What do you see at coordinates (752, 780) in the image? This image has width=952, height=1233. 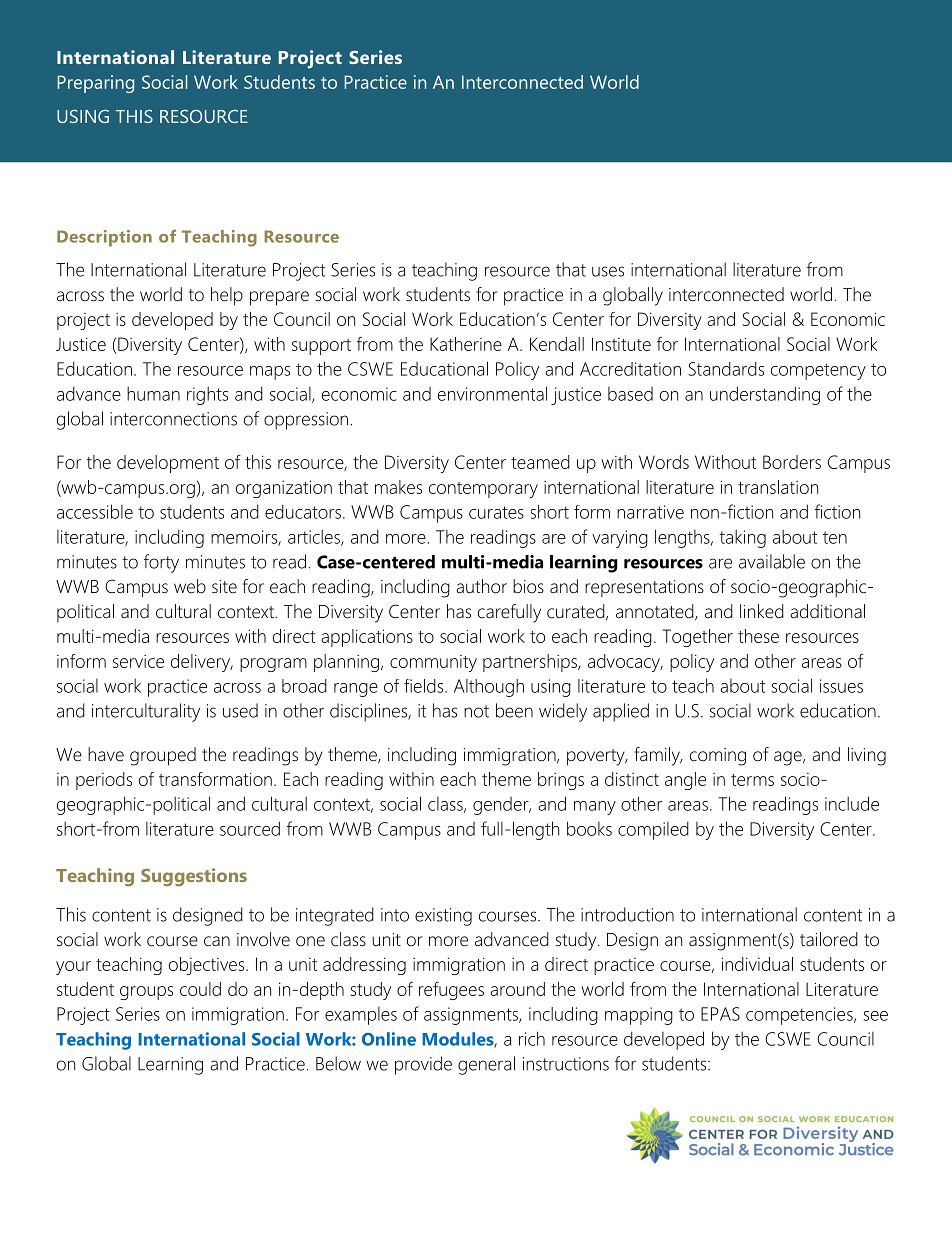 I see `terms` at bounding box center [752, 780].
